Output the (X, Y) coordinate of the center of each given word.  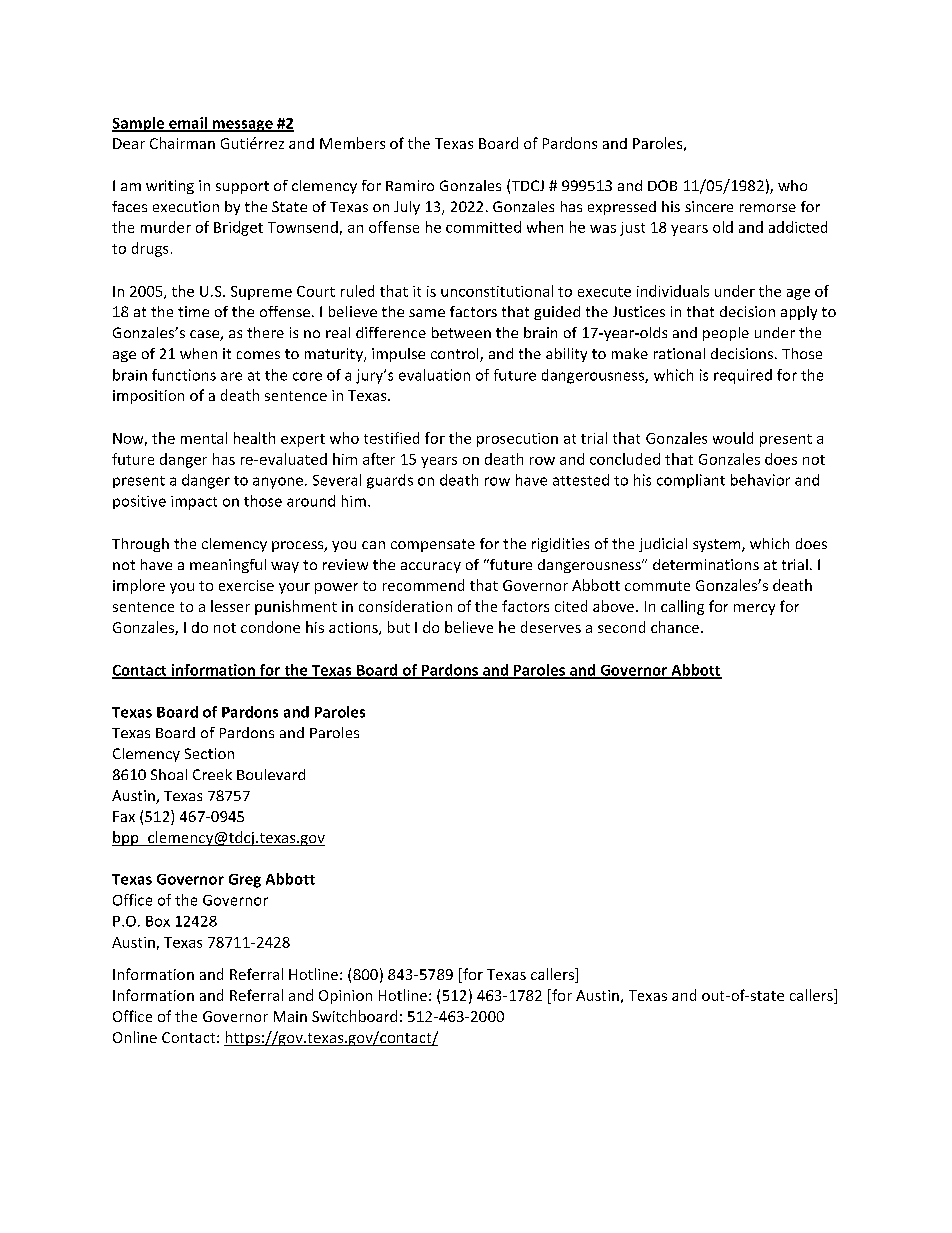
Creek (212, 774)
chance (675, 627)
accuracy (431, 567)
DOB (662, 185)
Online (135, 1037)
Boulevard (271, 774)
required (743, 376)
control (456, 355)
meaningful (228, 566)
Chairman (182, 143)
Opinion (345, 997)
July (407, 208)
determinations (706, 564)
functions (184, 375)
